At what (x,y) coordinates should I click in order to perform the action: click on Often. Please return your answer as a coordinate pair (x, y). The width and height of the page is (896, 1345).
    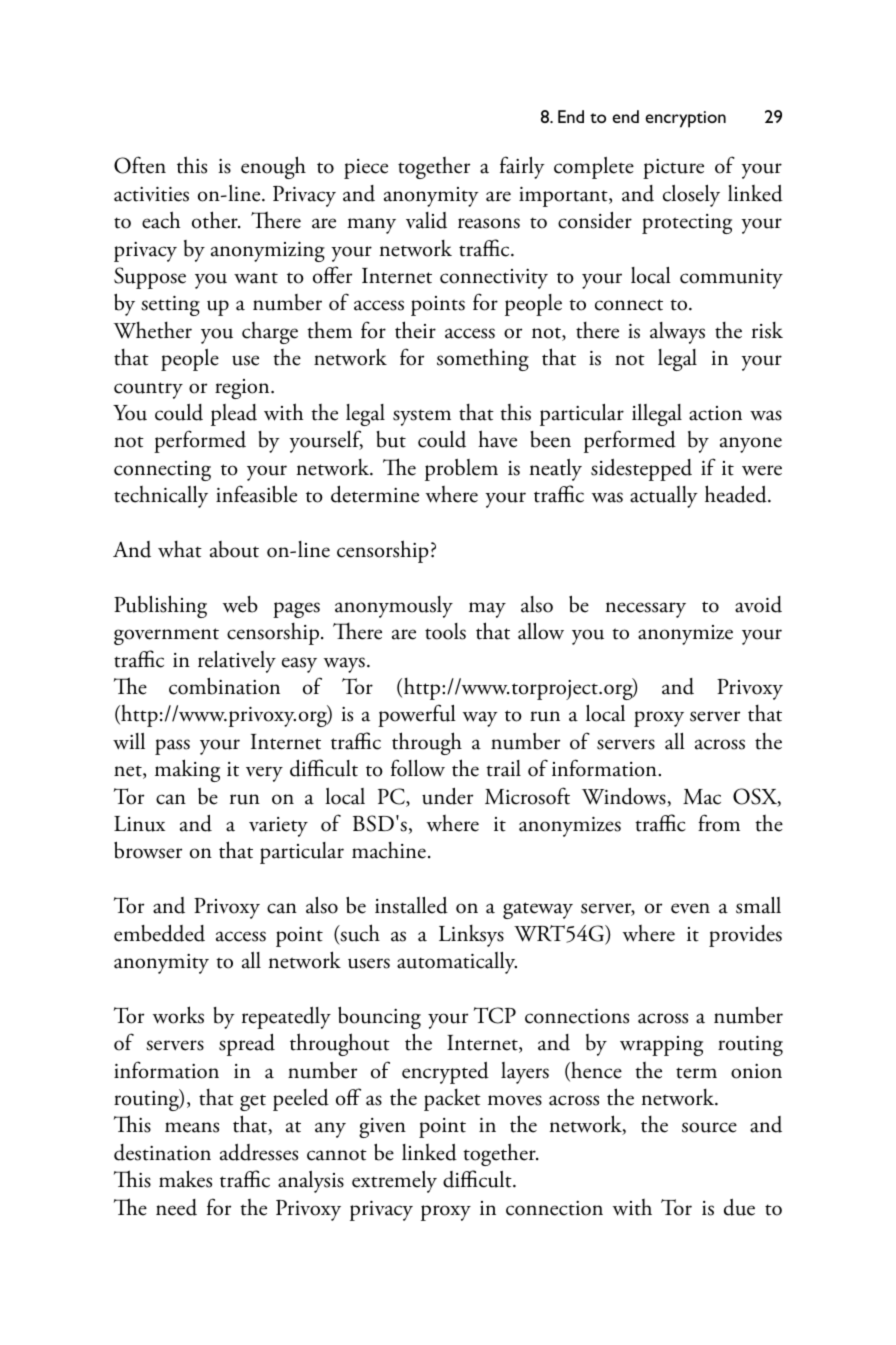
    Looking at the image, I should click on (140, 165).
